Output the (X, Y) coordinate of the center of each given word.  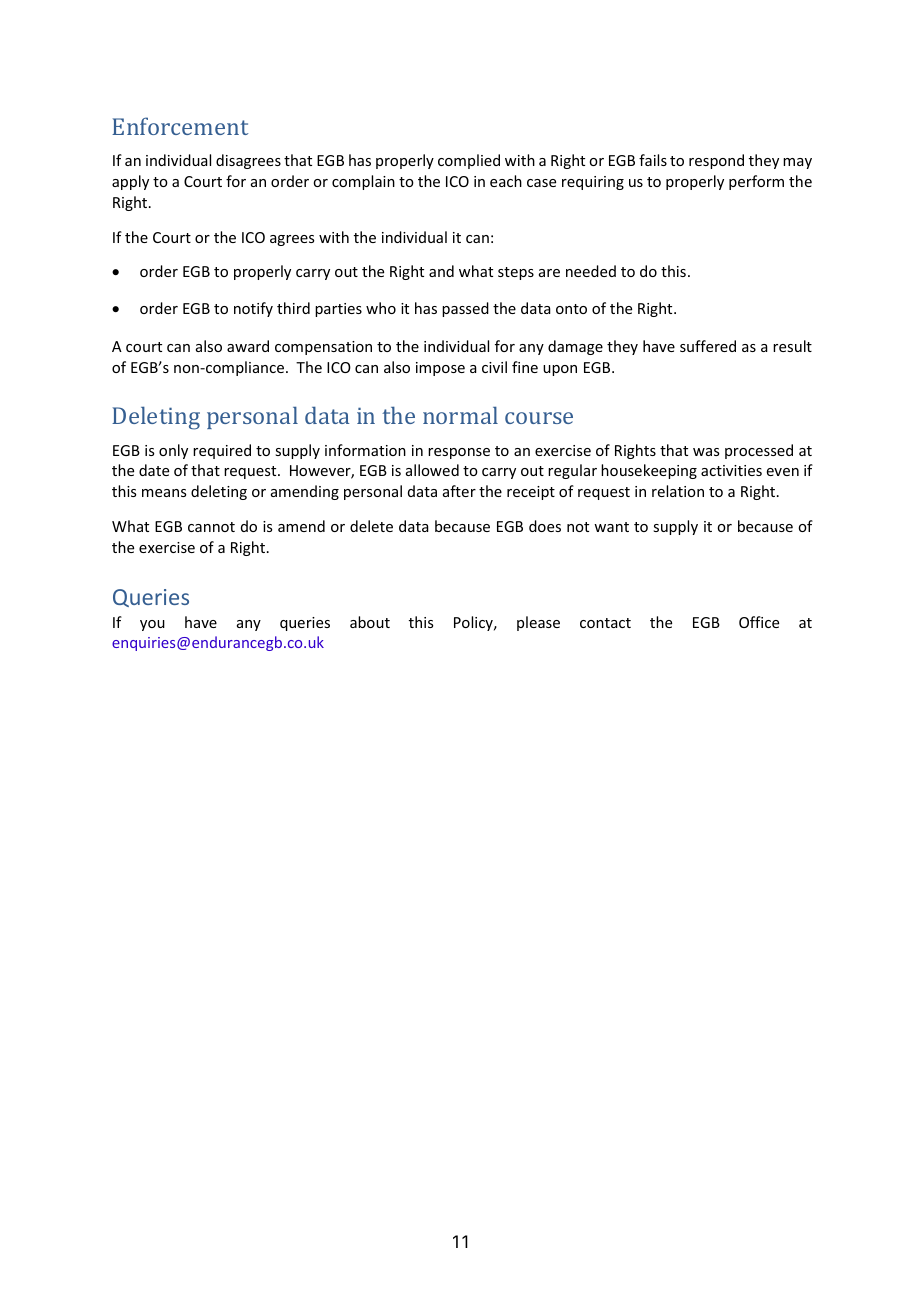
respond (716, 161)
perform (756, 182)
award (248, 346)
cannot (211, 527)
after (459, 491)
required (222, 451)
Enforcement (180, 126)
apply (130, 182)
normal (460, 415)
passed (465, 309)
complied (469, 161)
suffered (708, 346)
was (706, 452)
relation (678, 491)
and (441, 271)
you (152, 625)
